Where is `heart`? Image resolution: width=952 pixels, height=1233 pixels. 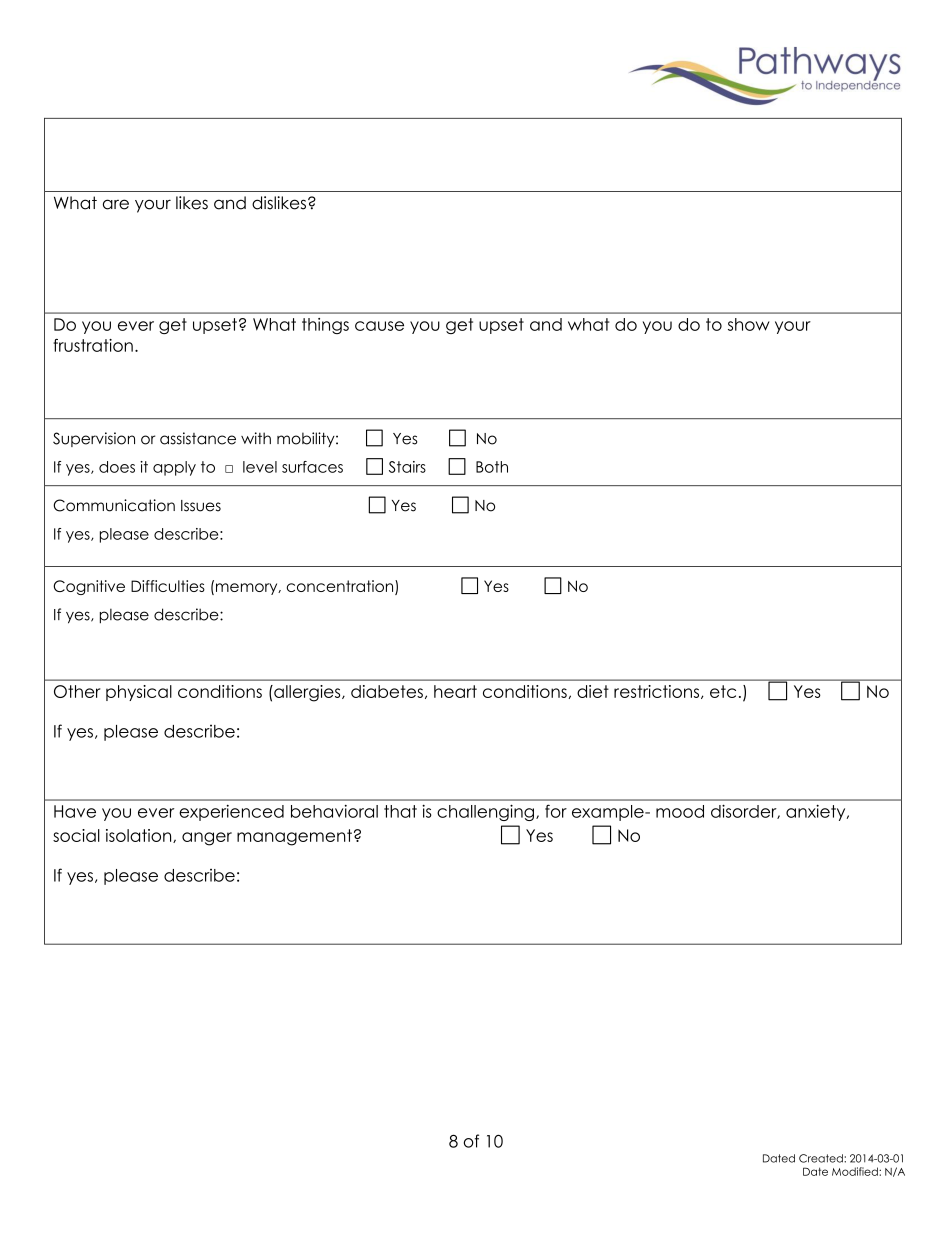
heart is located at coordinates (455, 691).
